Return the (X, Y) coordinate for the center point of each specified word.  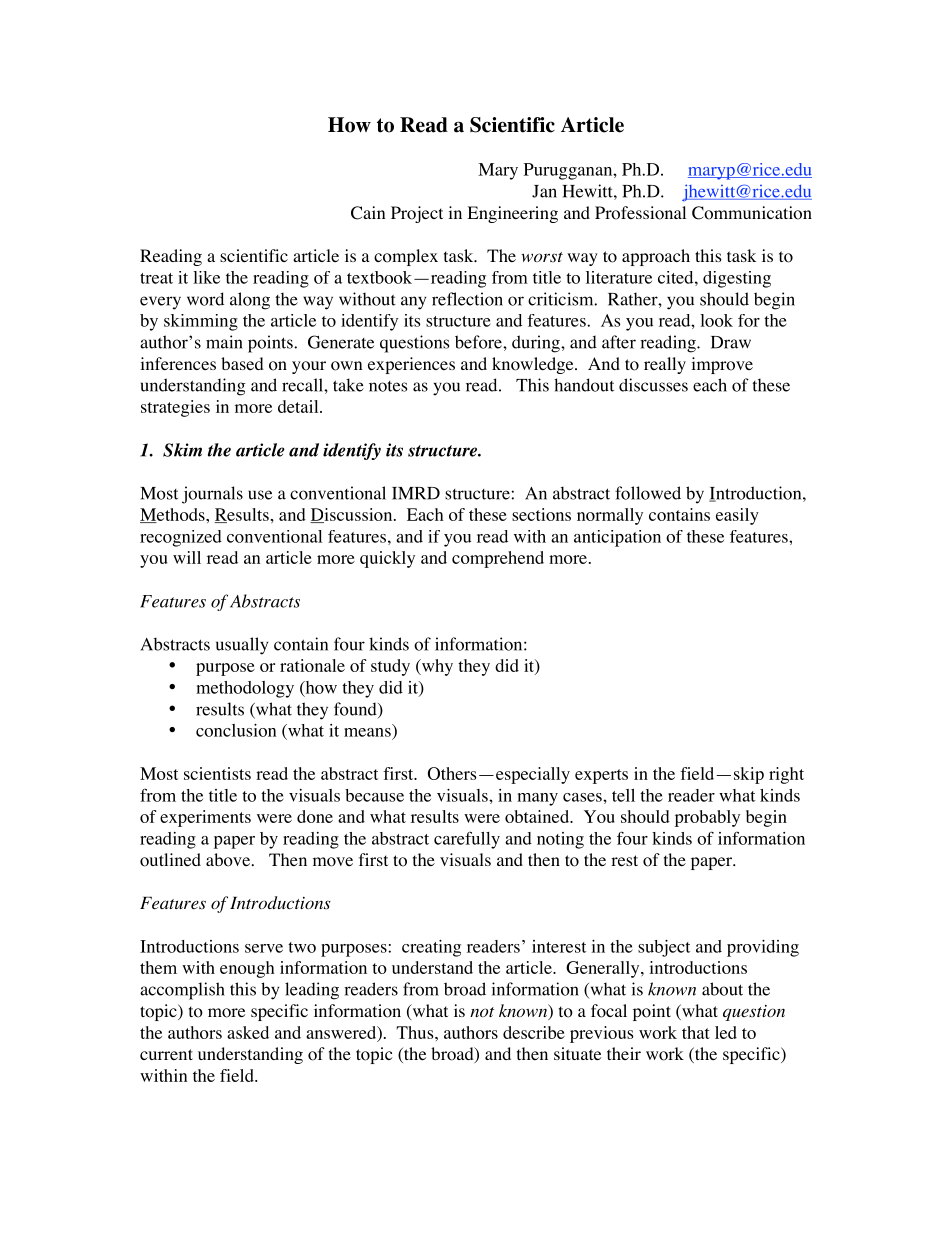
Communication (752, 213)
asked (248, 1032)
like (206, 277)
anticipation (617, 538)
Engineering (512, 214)
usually (242, 646)
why (436, 667)
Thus (416, 1032)
